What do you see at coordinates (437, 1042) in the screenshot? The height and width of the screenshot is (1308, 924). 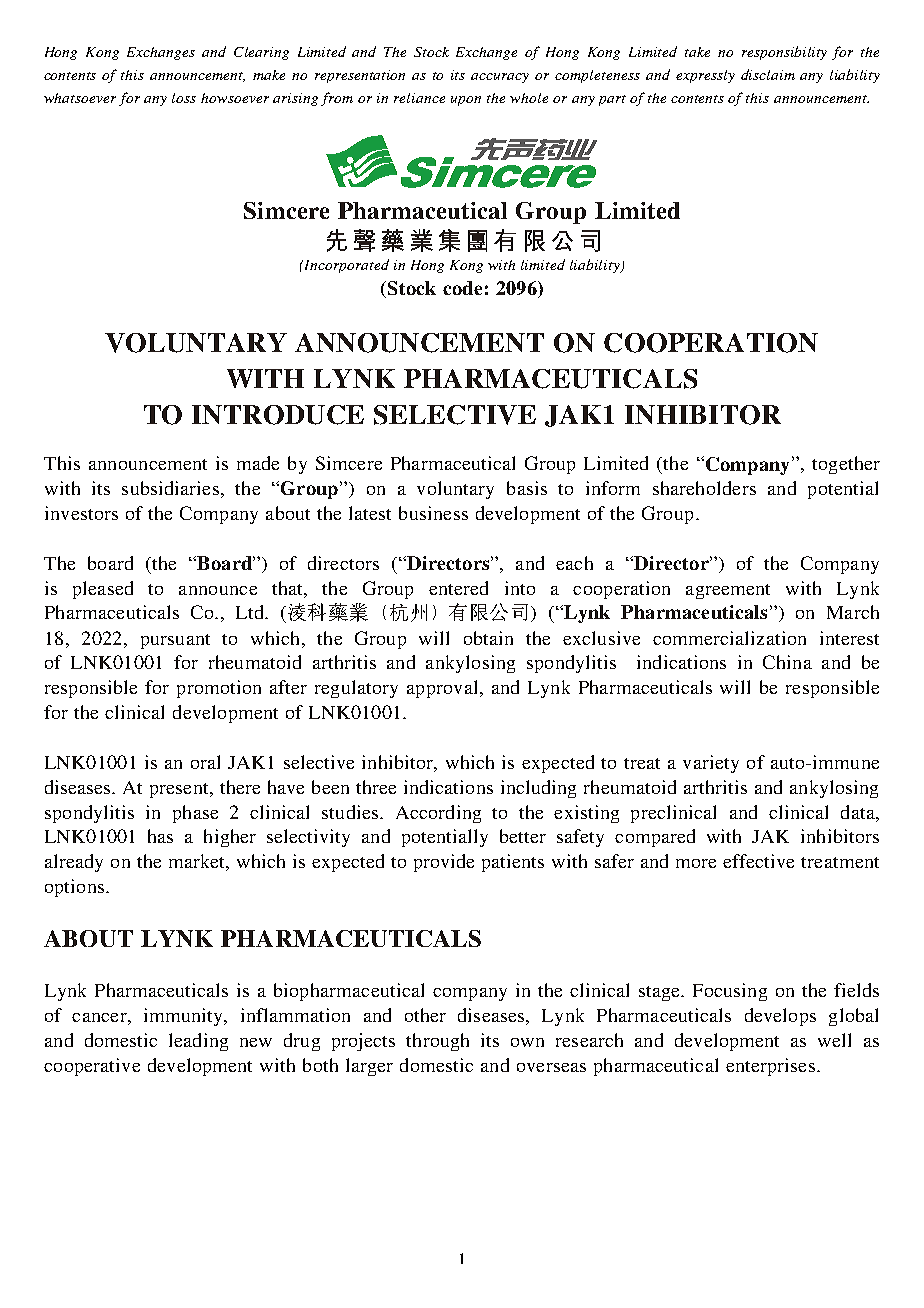 I see `through` at bounding box center [437, 1042].
